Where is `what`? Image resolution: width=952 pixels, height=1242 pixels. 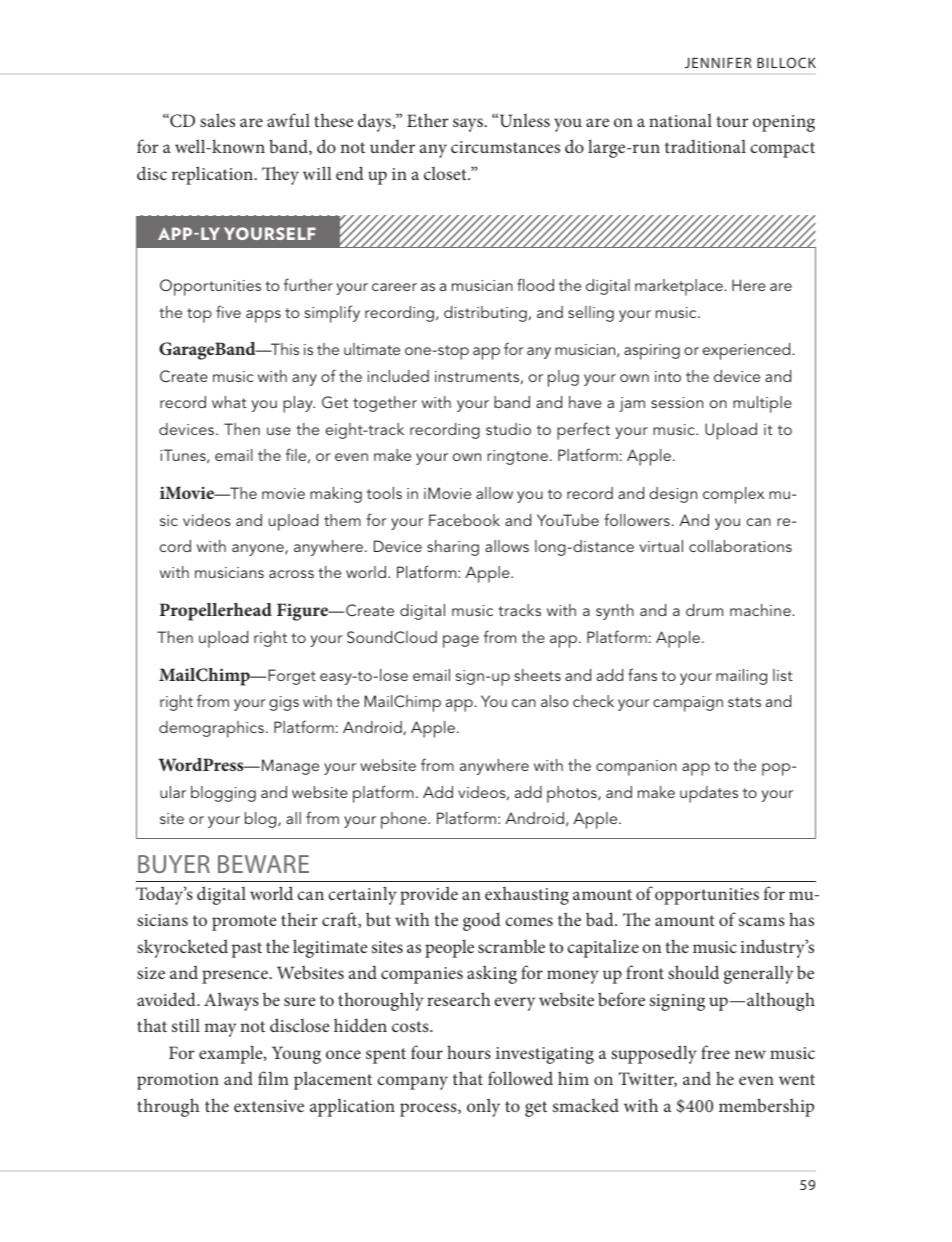
what is located at coordinates (229, 402).
